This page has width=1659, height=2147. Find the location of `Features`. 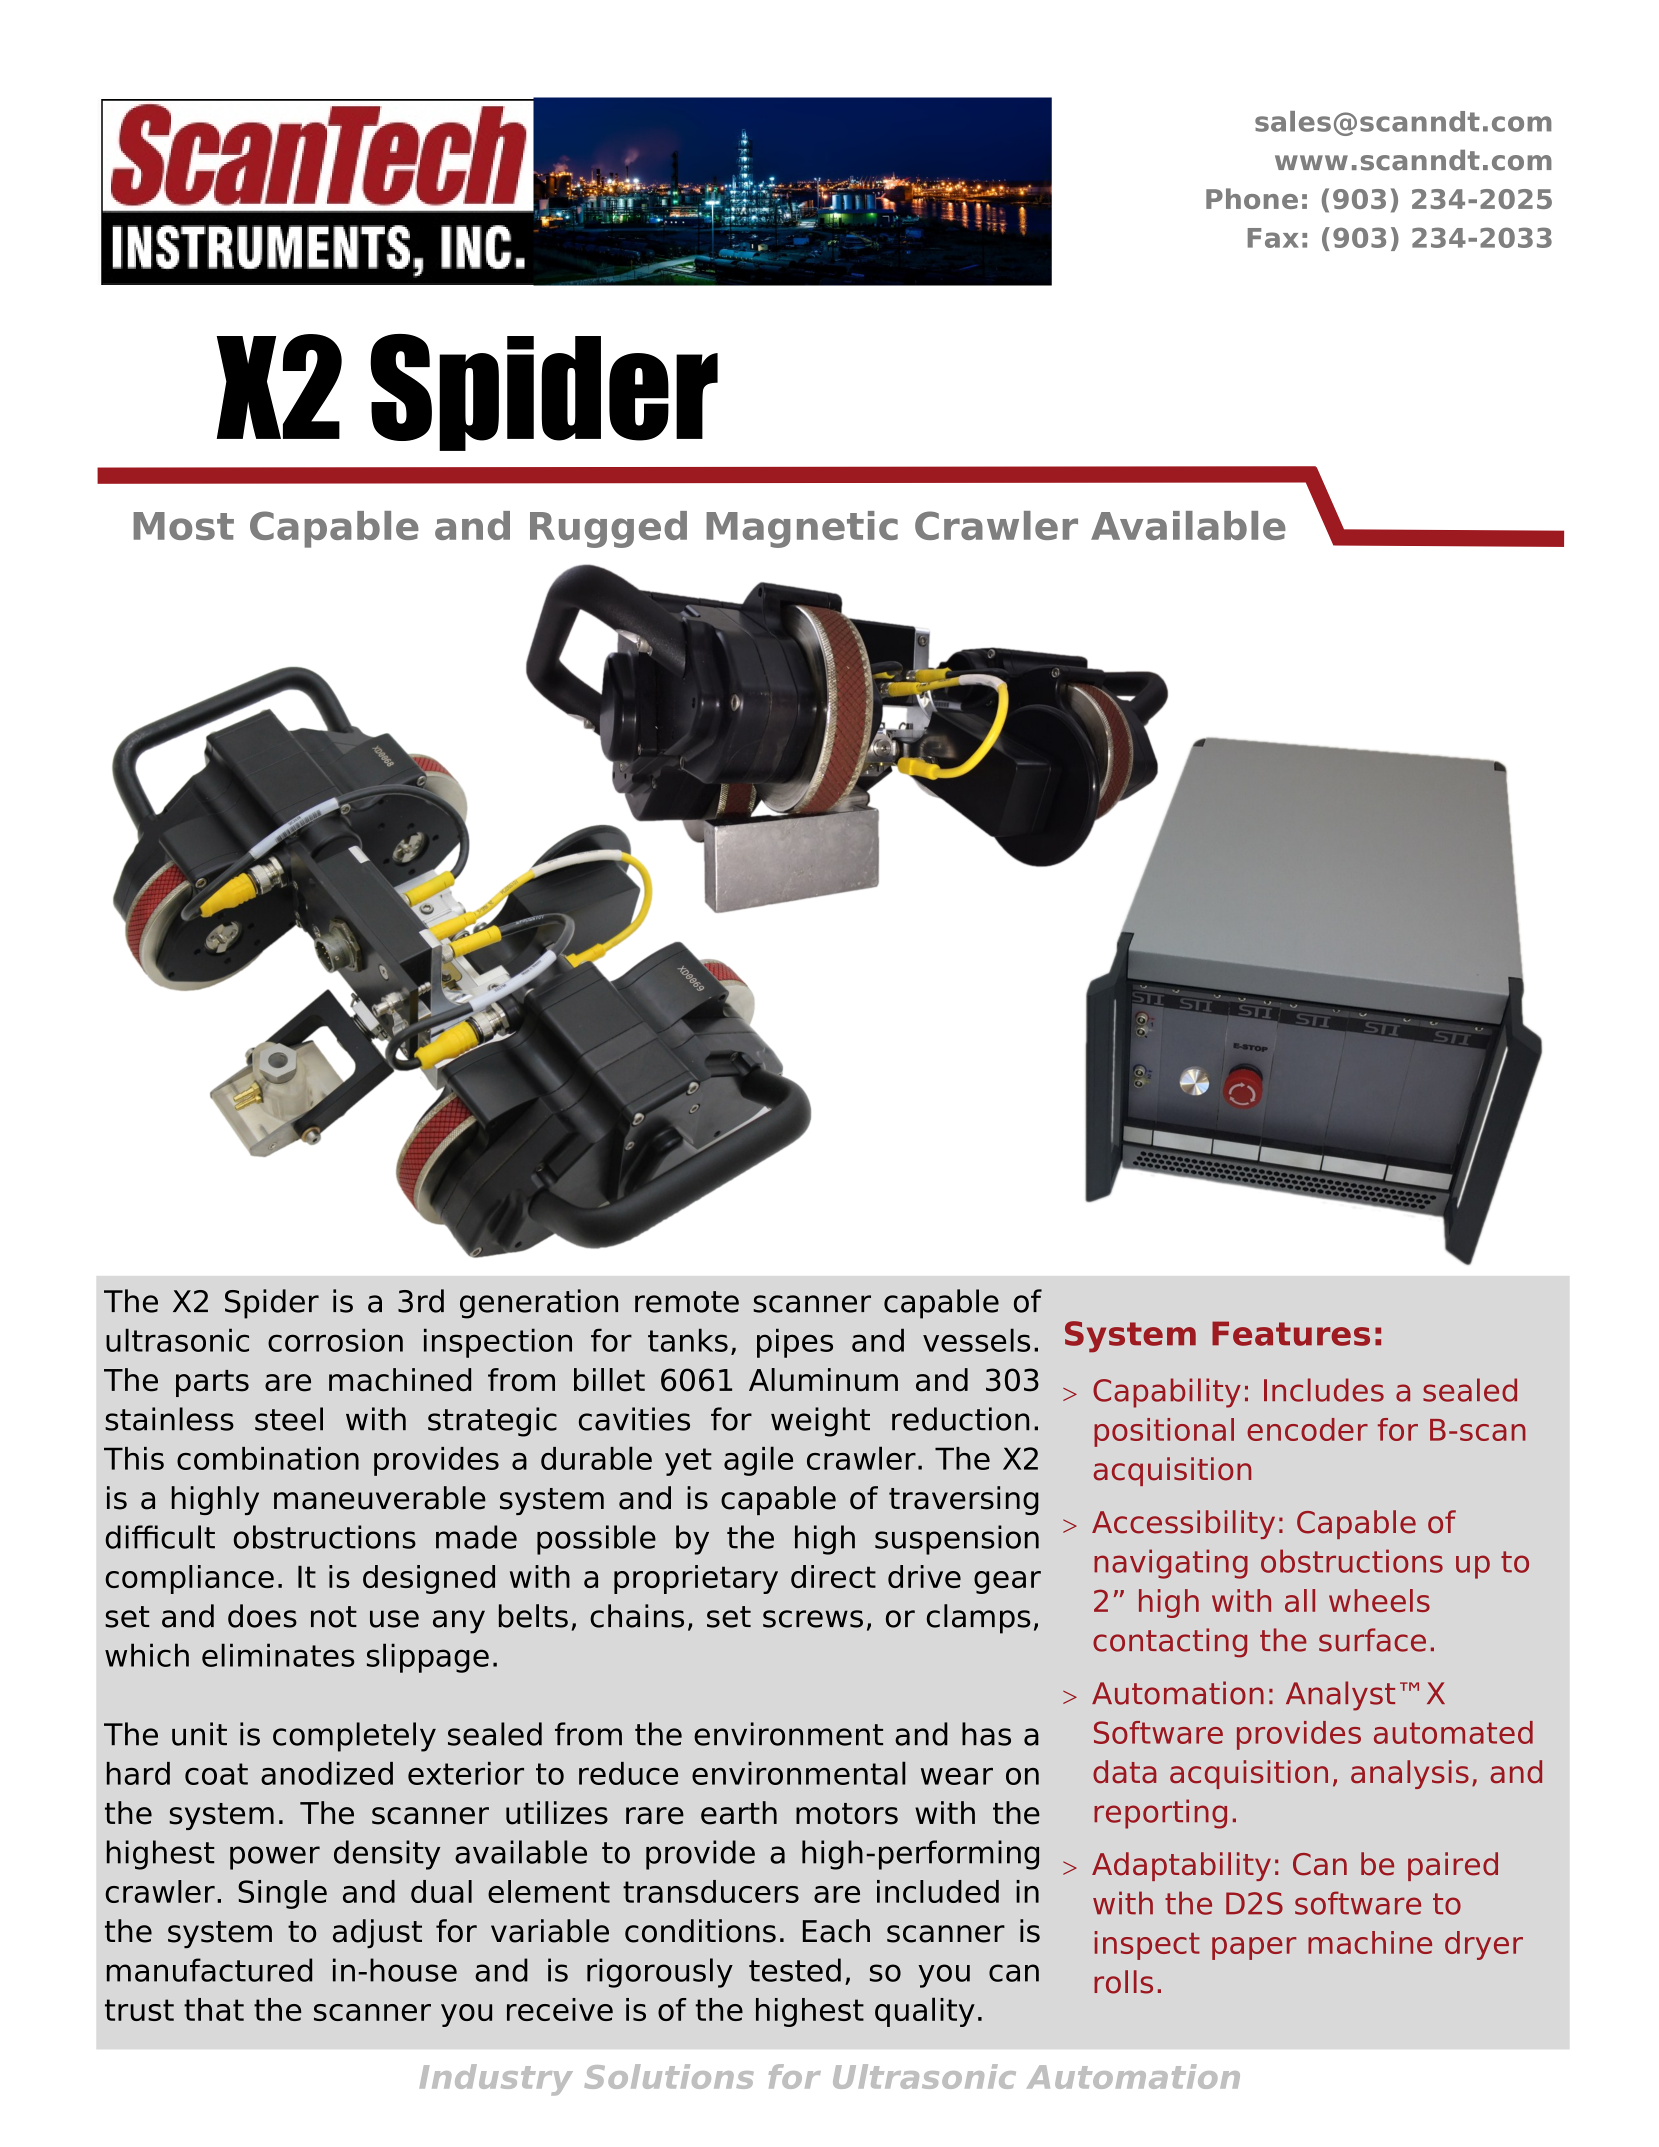

Features is located at coordinates (1291, 1333).
